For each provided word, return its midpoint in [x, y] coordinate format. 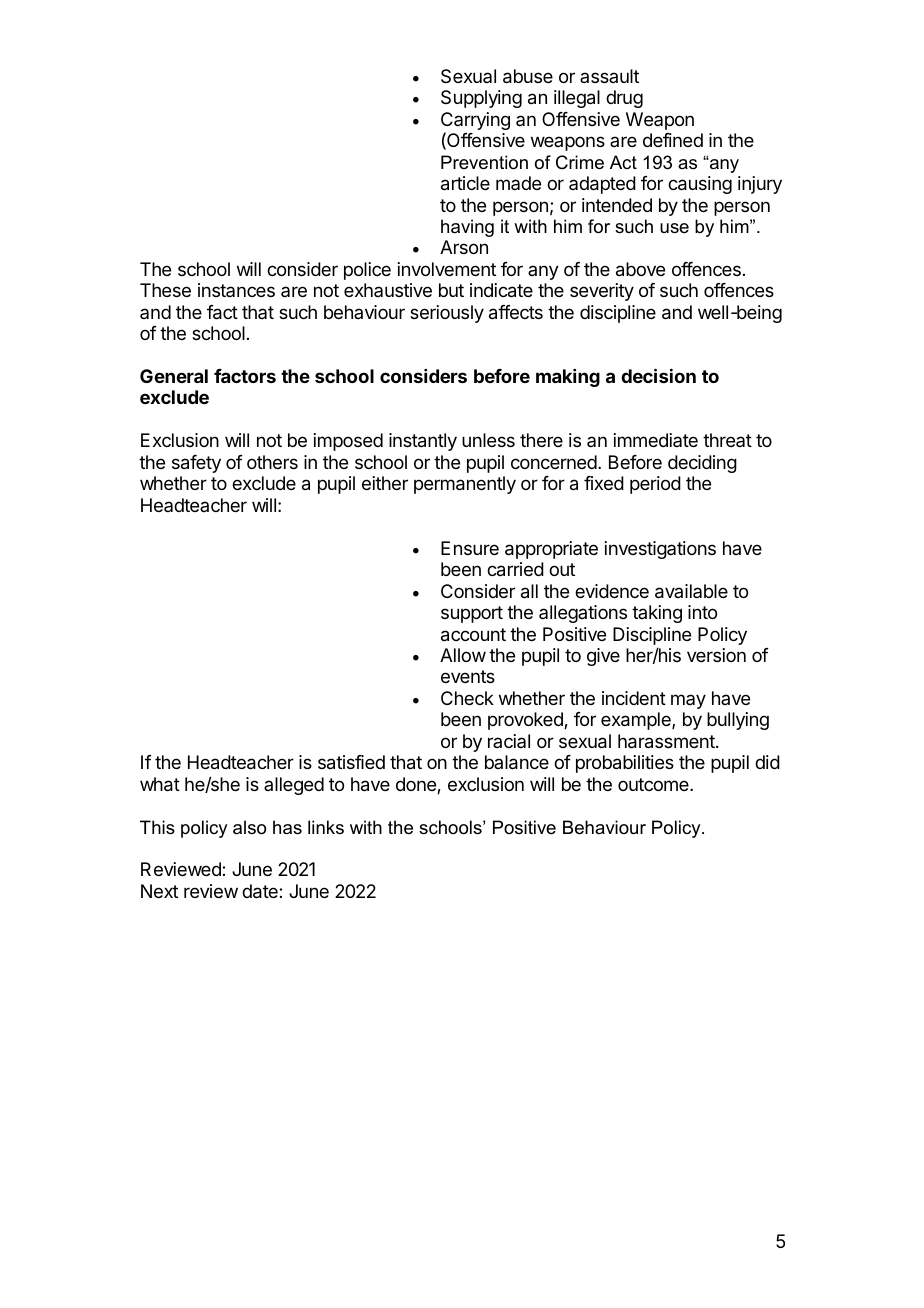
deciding [702, 464]
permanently [465, 485]
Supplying [481, 99]
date [261, 891]
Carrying [475, 122]
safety [196, 464]
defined [673, 140]
